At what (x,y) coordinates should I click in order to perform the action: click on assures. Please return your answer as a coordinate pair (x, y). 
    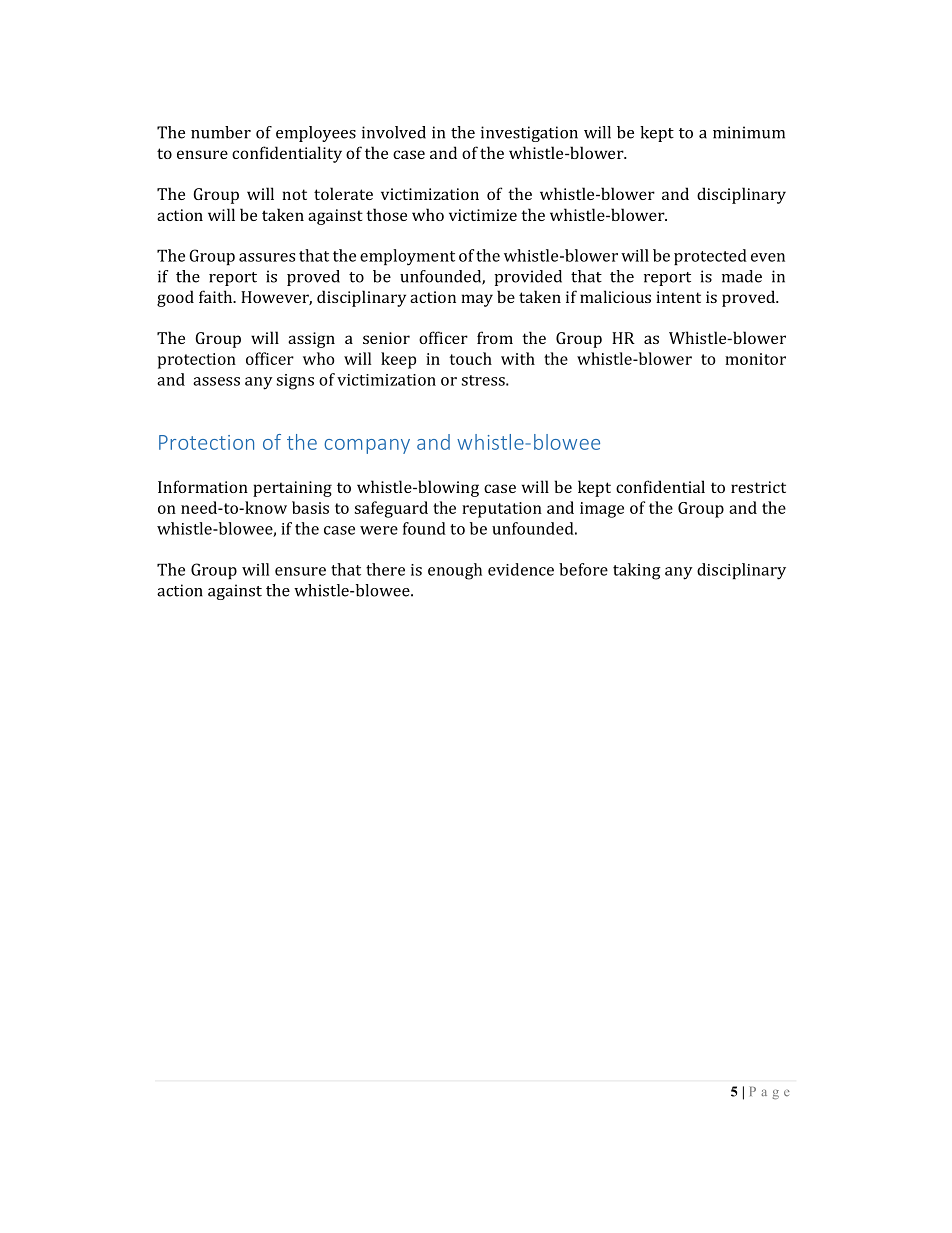
    Looking at the image, I should click on (267, 257).
